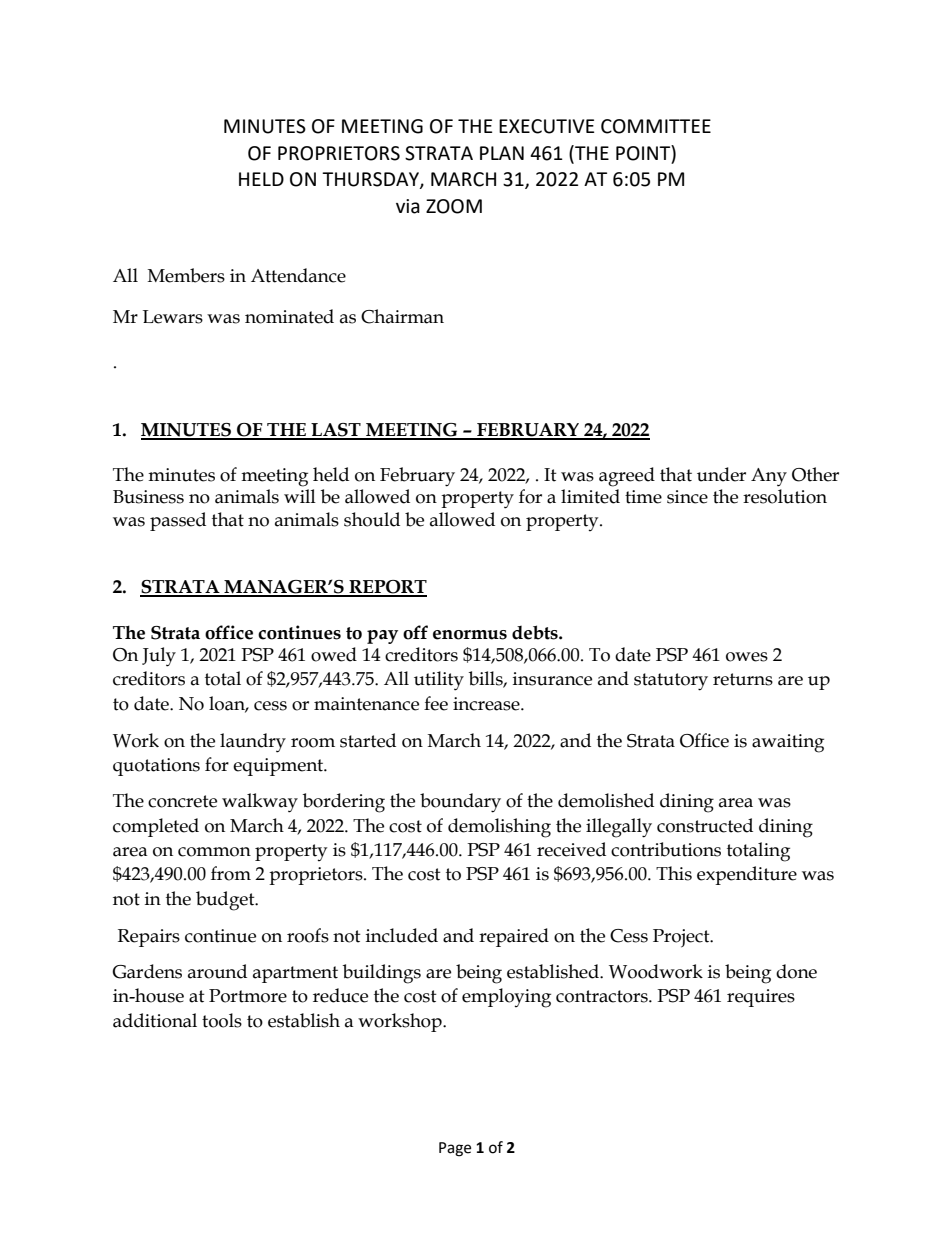  I want to click on July, so click(159, 657).
